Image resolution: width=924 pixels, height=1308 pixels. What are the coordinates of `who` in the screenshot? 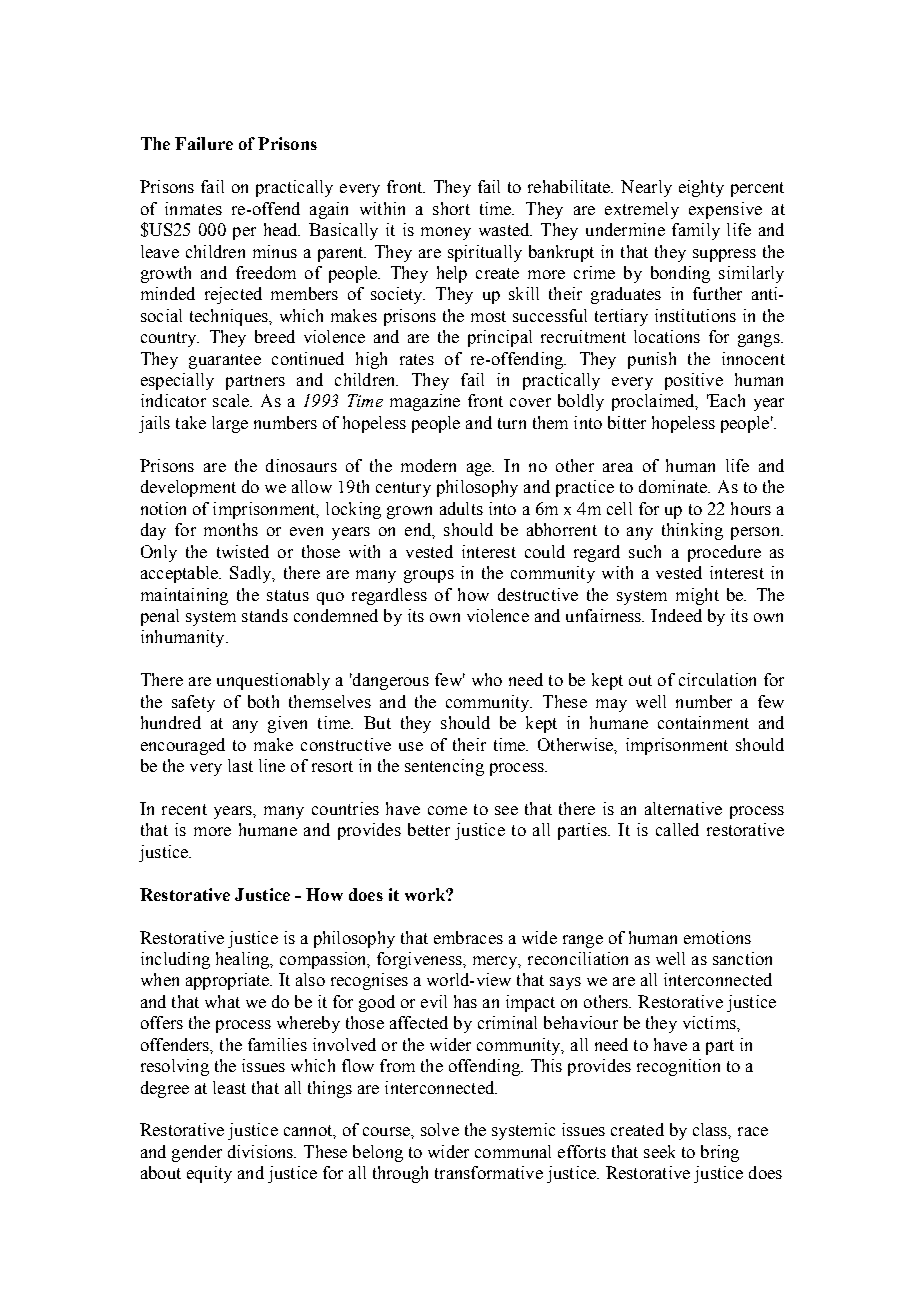 It's located at (487, 679).
